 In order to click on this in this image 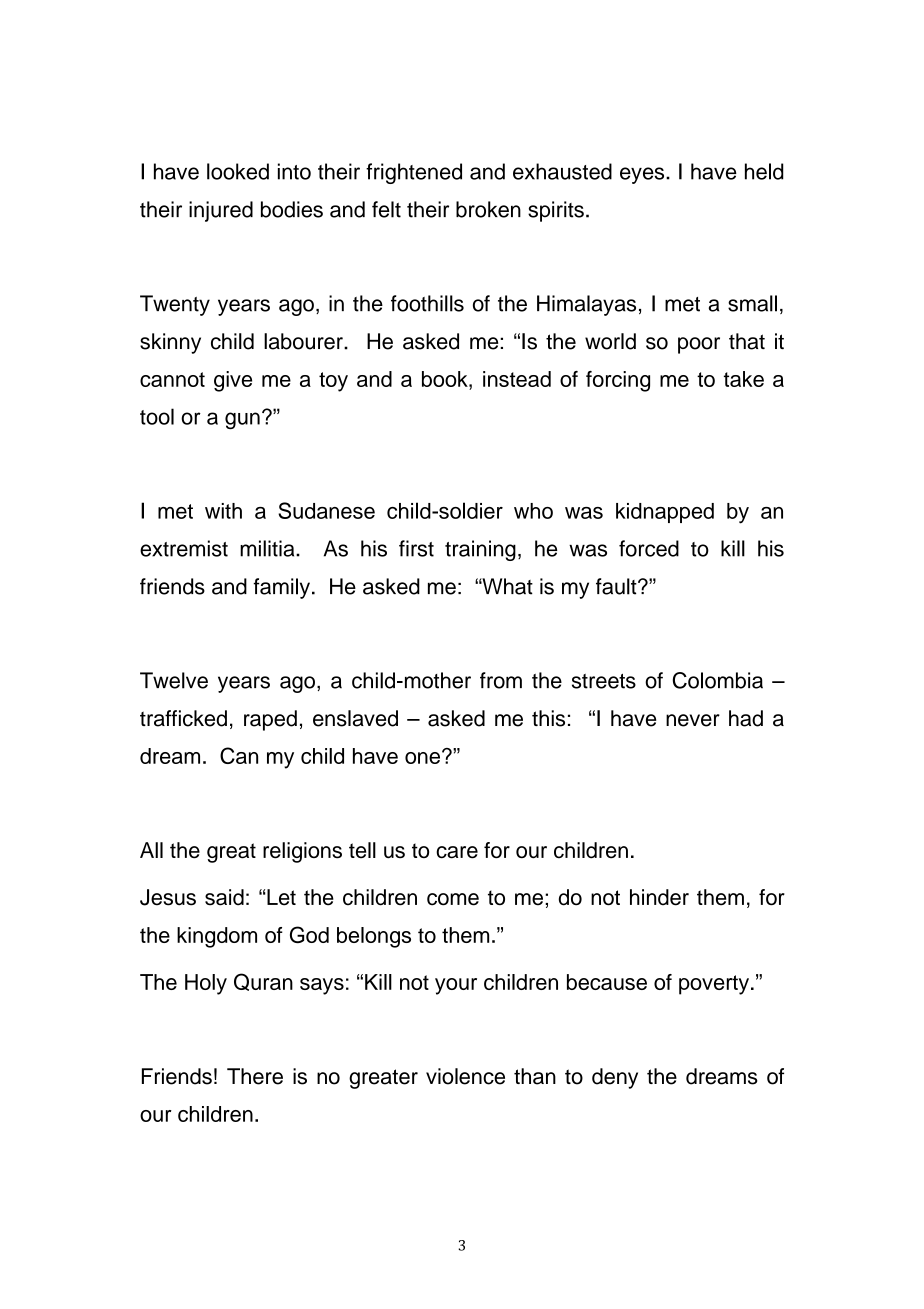, I will do `click(548, 718)`.
